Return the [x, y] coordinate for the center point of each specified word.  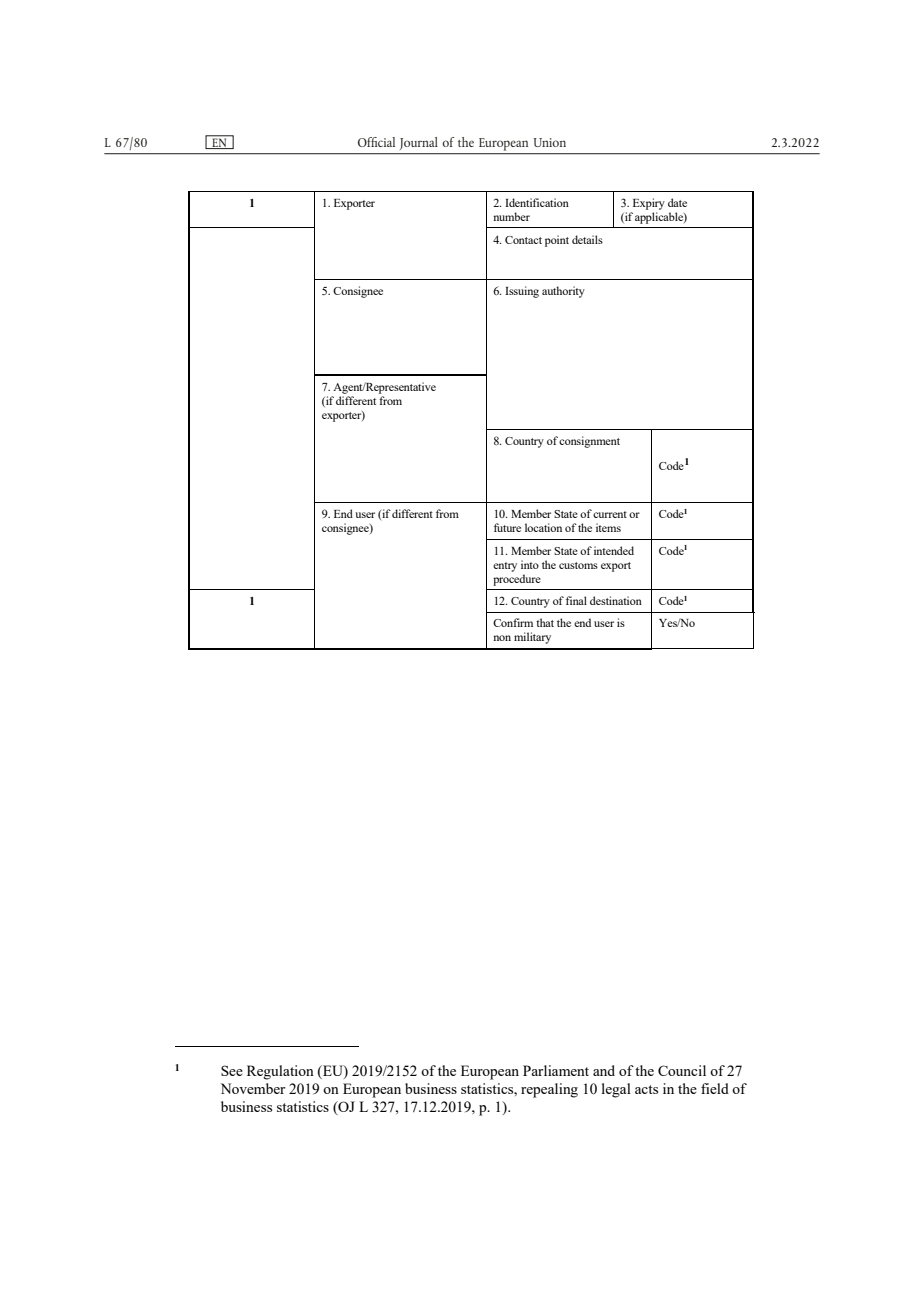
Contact [523, 240]
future [507, 527]
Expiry [649, 204]
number [511, 216]
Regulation [280, 1072]
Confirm [513, 622]
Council [682, 1070]
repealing [549, 1090]
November [253, 1088]
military [532, 638]
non [502, 638]
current [610, 514]
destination [616, 600]
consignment [589, 442]
